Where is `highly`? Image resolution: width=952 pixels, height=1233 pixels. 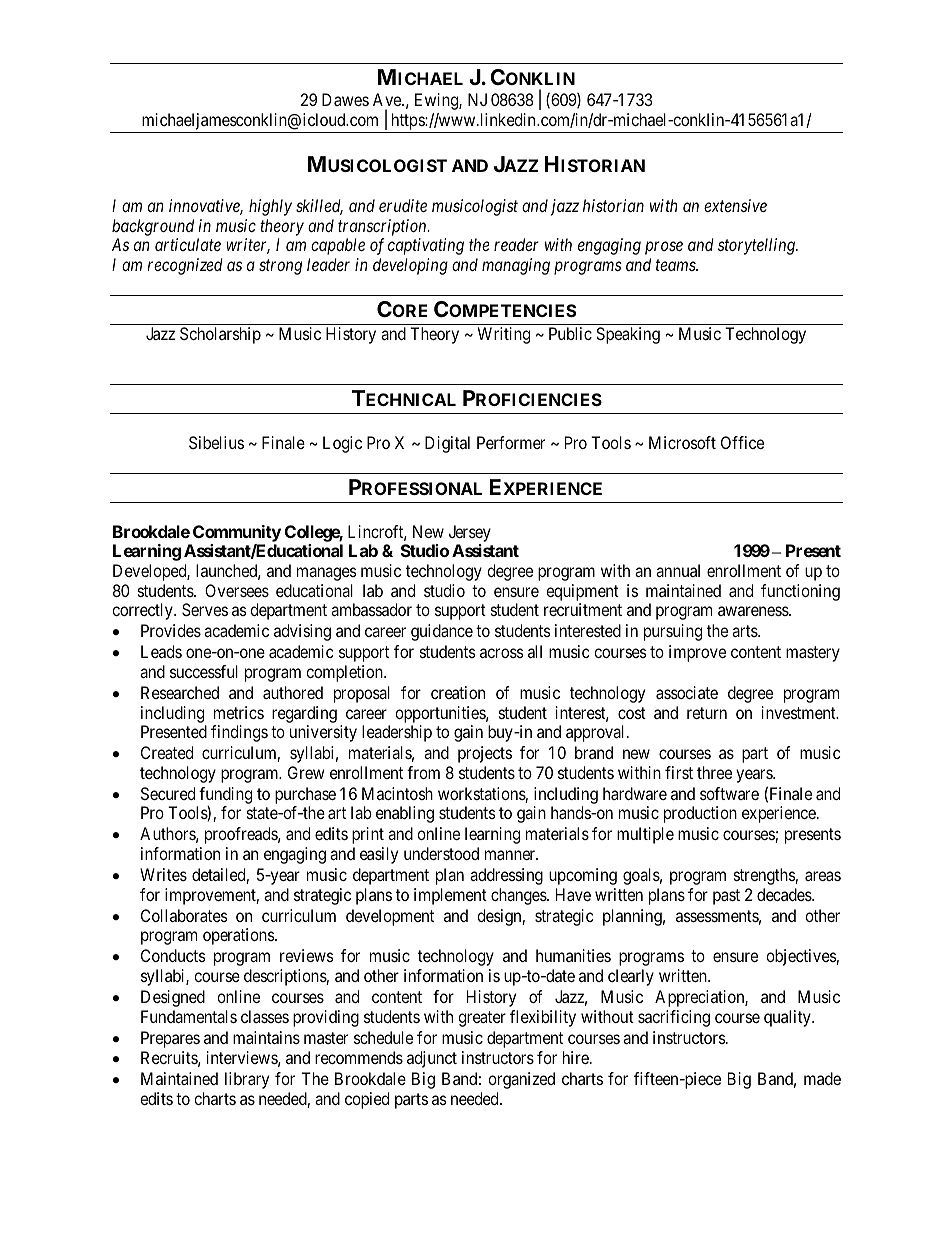 highly is located at coordinates (270, 207).
